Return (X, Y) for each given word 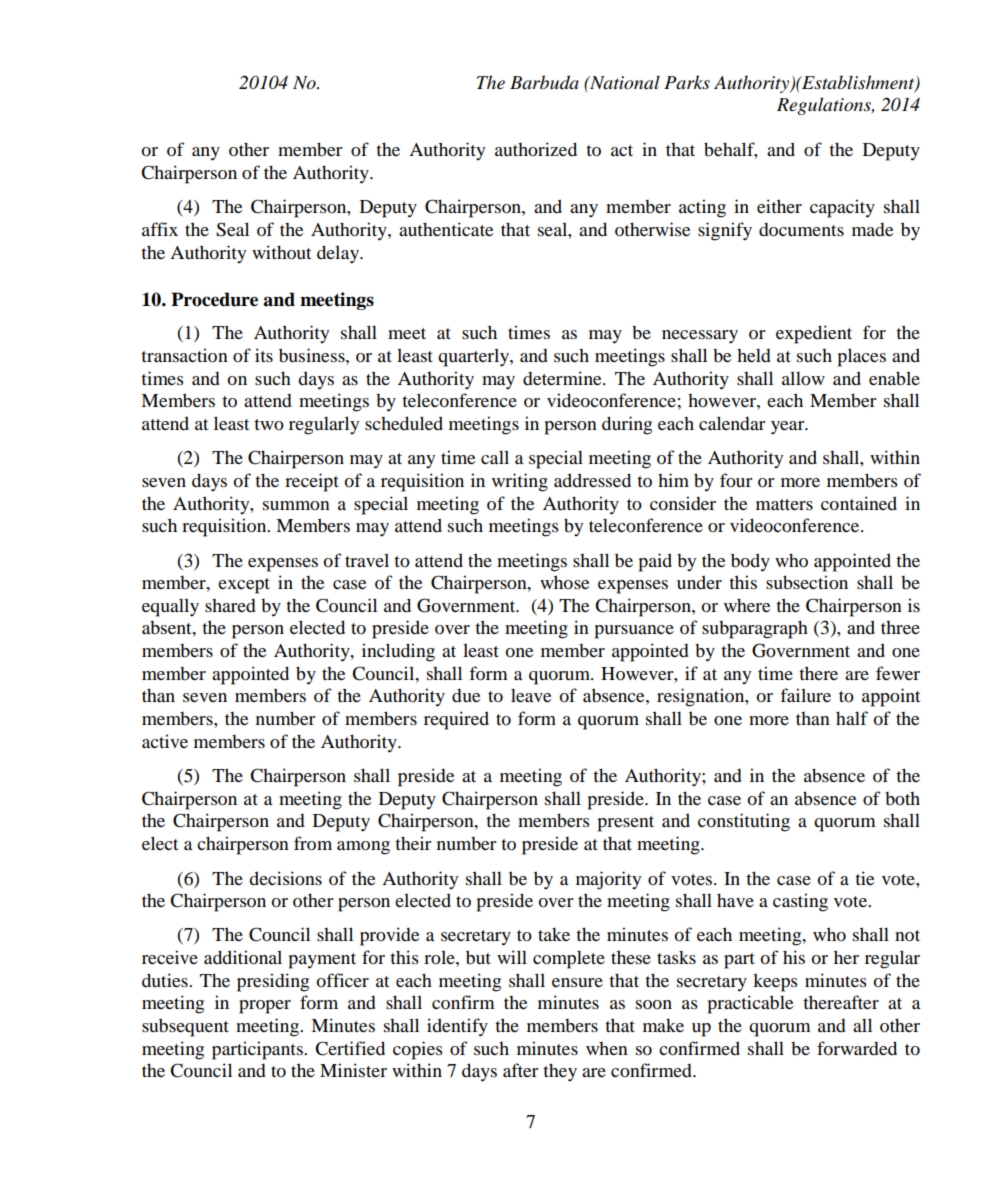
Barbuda (544, 82)
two (269, 424)
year (789, 428)
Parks (687, 82)
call (495, 457)
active (165, 741)
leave (531, 695)
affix (160, 229)
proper (265, 1007)
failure (805, 695)
